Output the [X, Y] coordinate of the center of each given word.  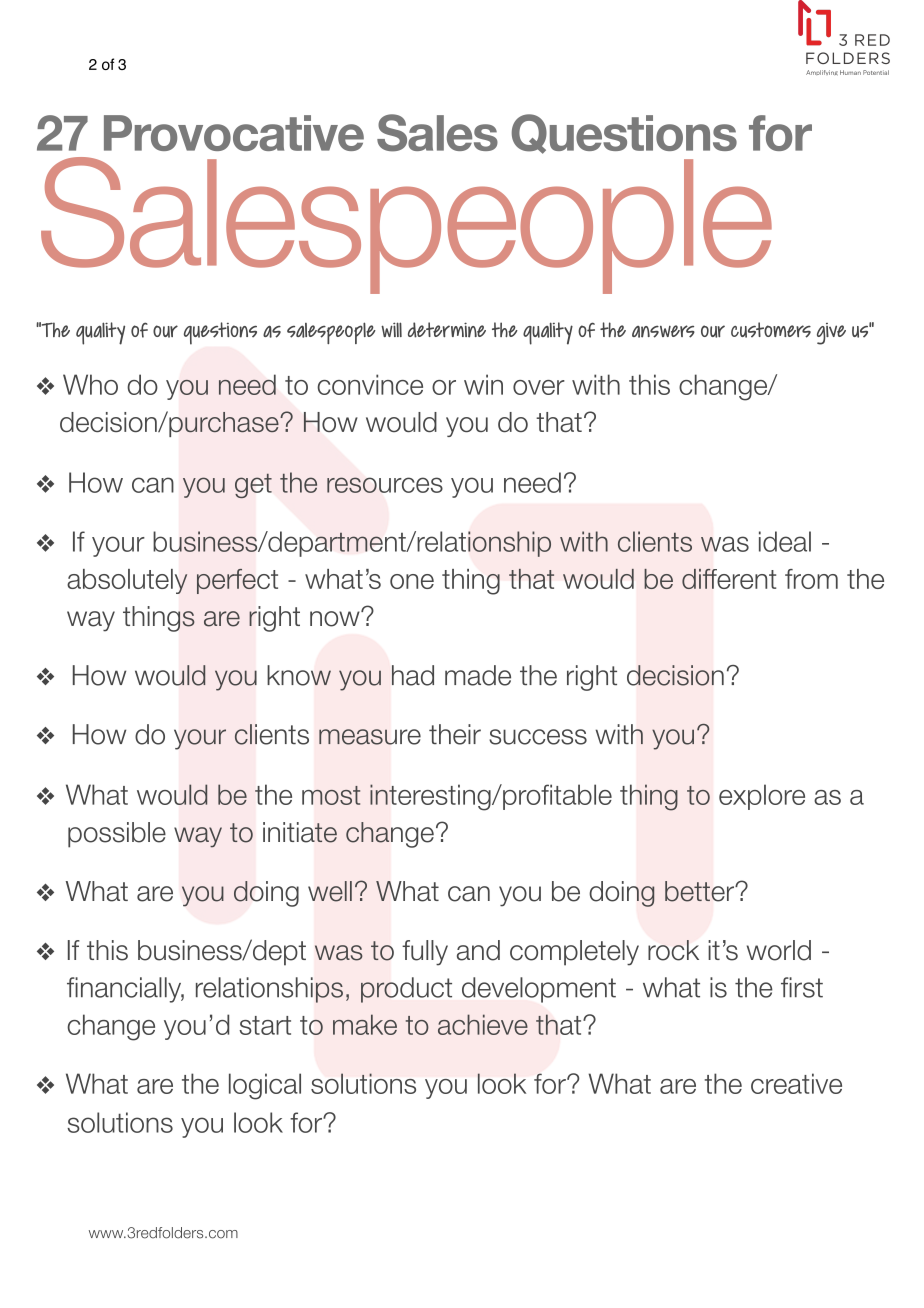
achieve [483, 1024]
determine [447, 330]
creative [796, 1083]
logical [265, 1086]
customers [771, 330]
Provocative [234, 133]
